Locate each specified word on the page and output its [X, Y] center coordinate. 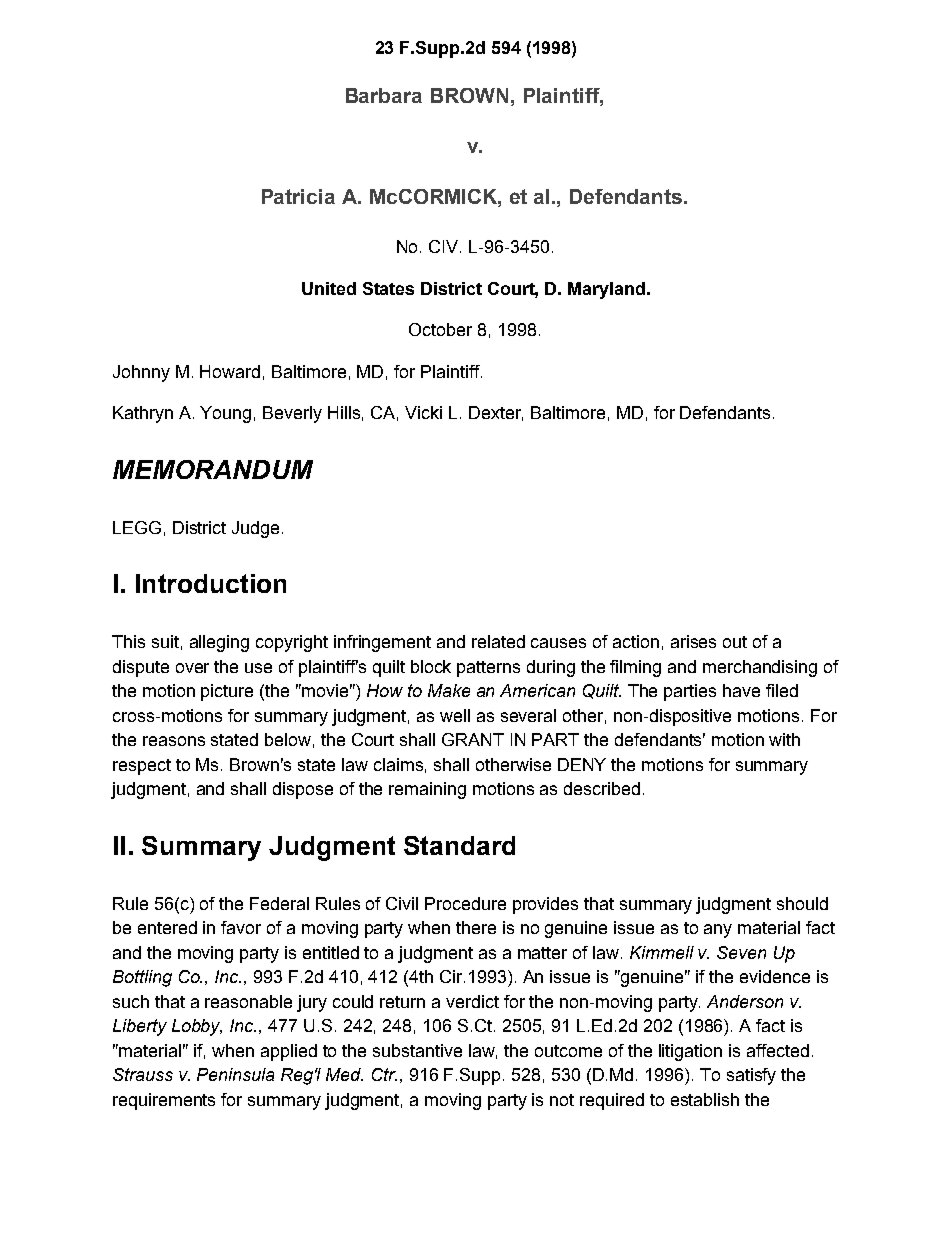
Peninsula [235, 1074]
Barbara [384, 95]
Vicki [423, 412]
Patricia [298, 196]
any [718, 931]
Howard [230, 371]
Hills [344, 412]
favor [241, 927]
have [741, 690]
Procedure [465, 903]
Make [449, 690]
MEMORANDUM [213, 469]
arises [693, 641]
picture [227, 692]
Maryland [606, 290]
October [440, 329]
